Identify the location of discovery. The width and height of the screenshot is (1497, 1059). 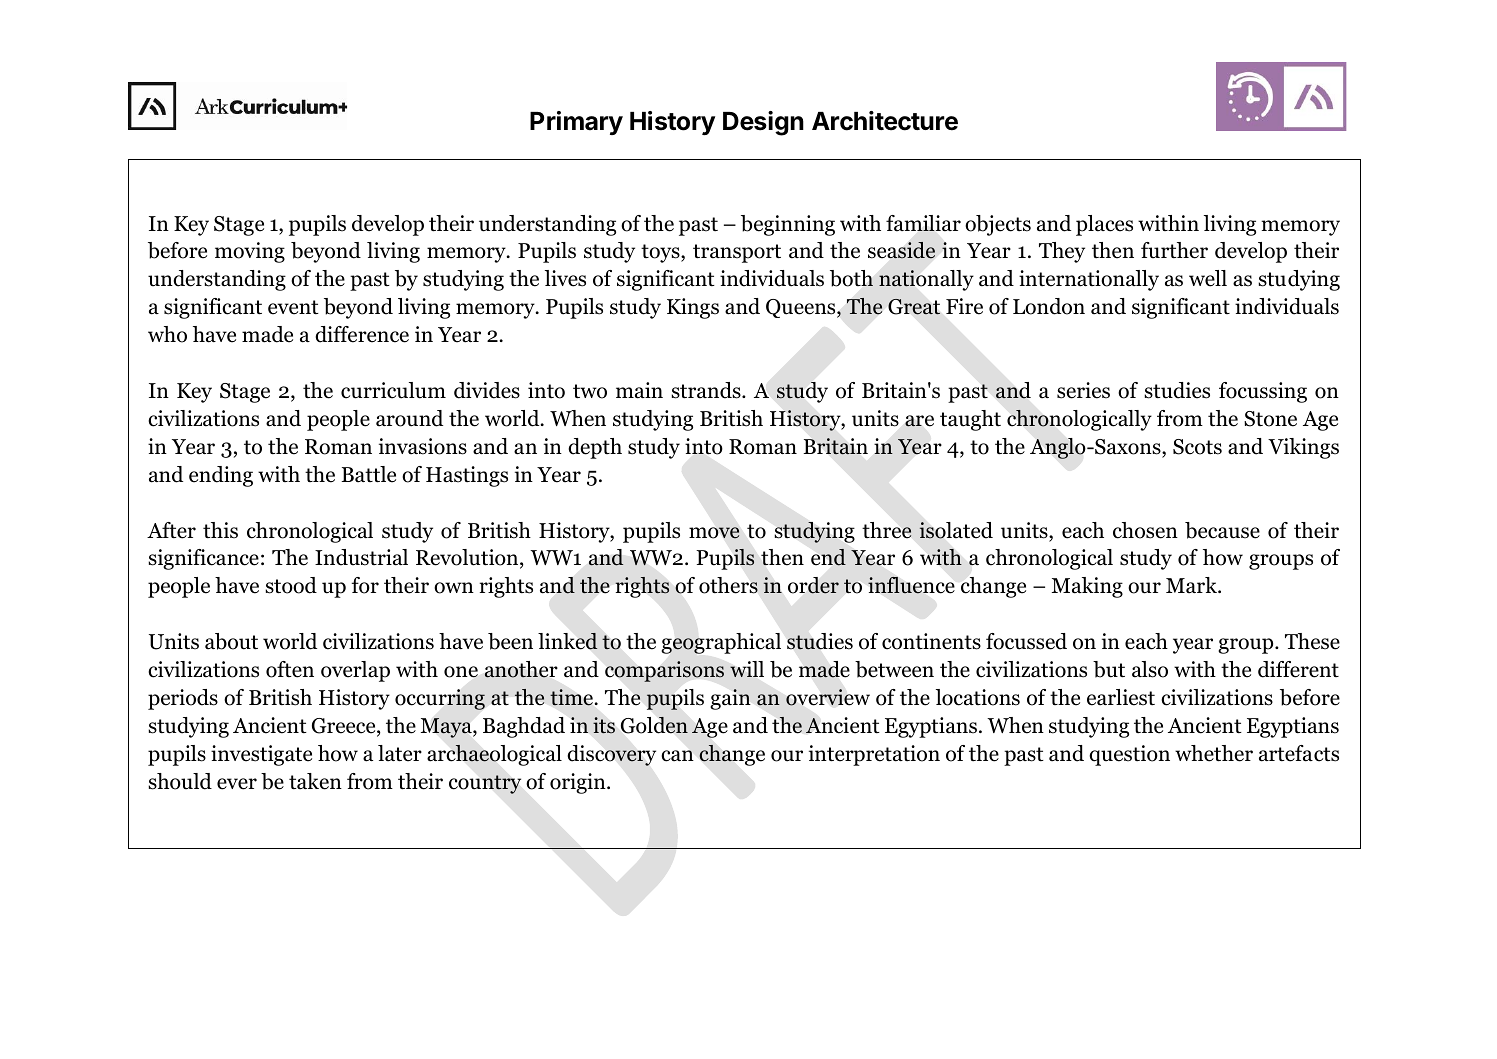
(611, 755).
